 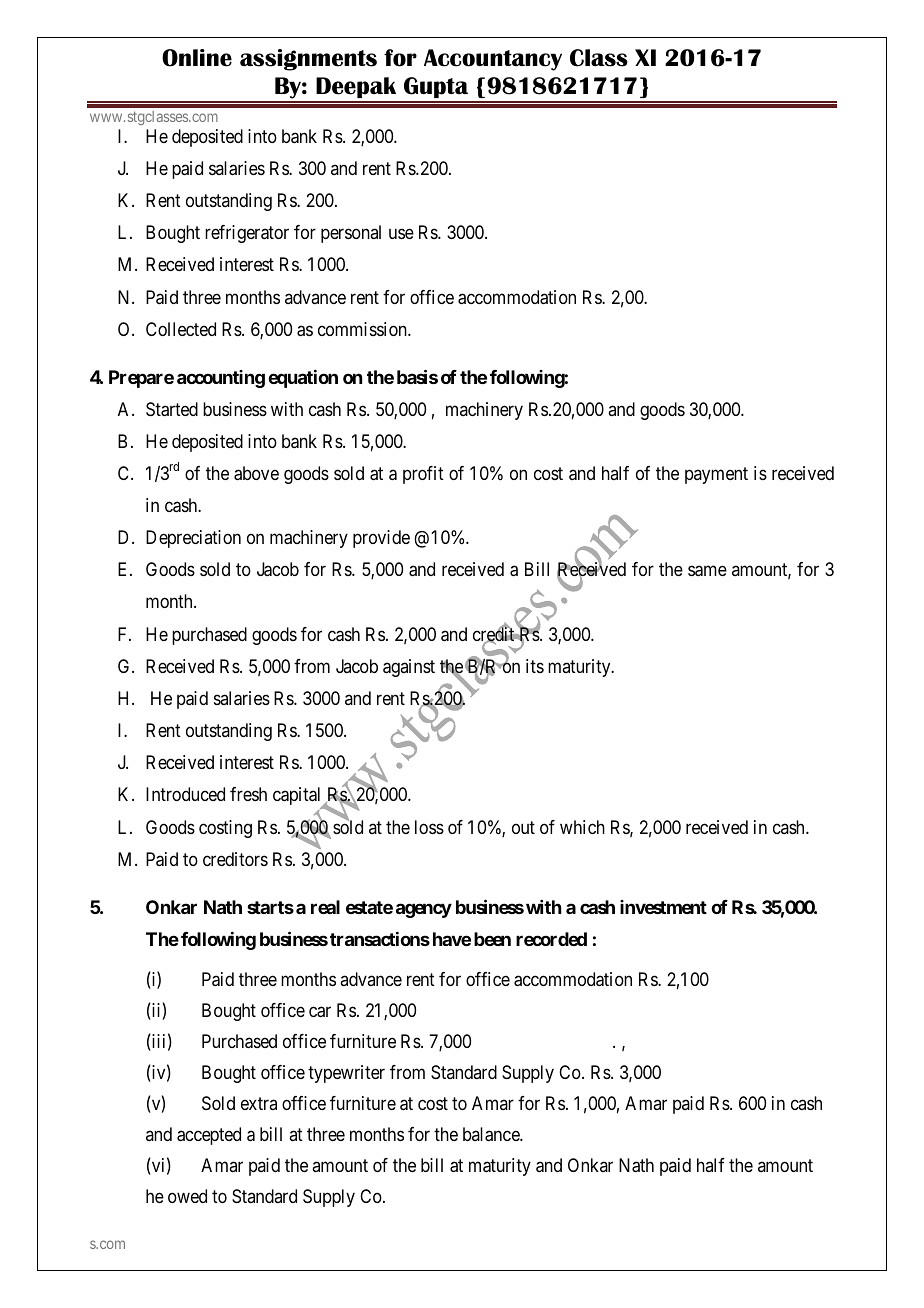 I want to click on accepted, so click(x=209, y=1136).
